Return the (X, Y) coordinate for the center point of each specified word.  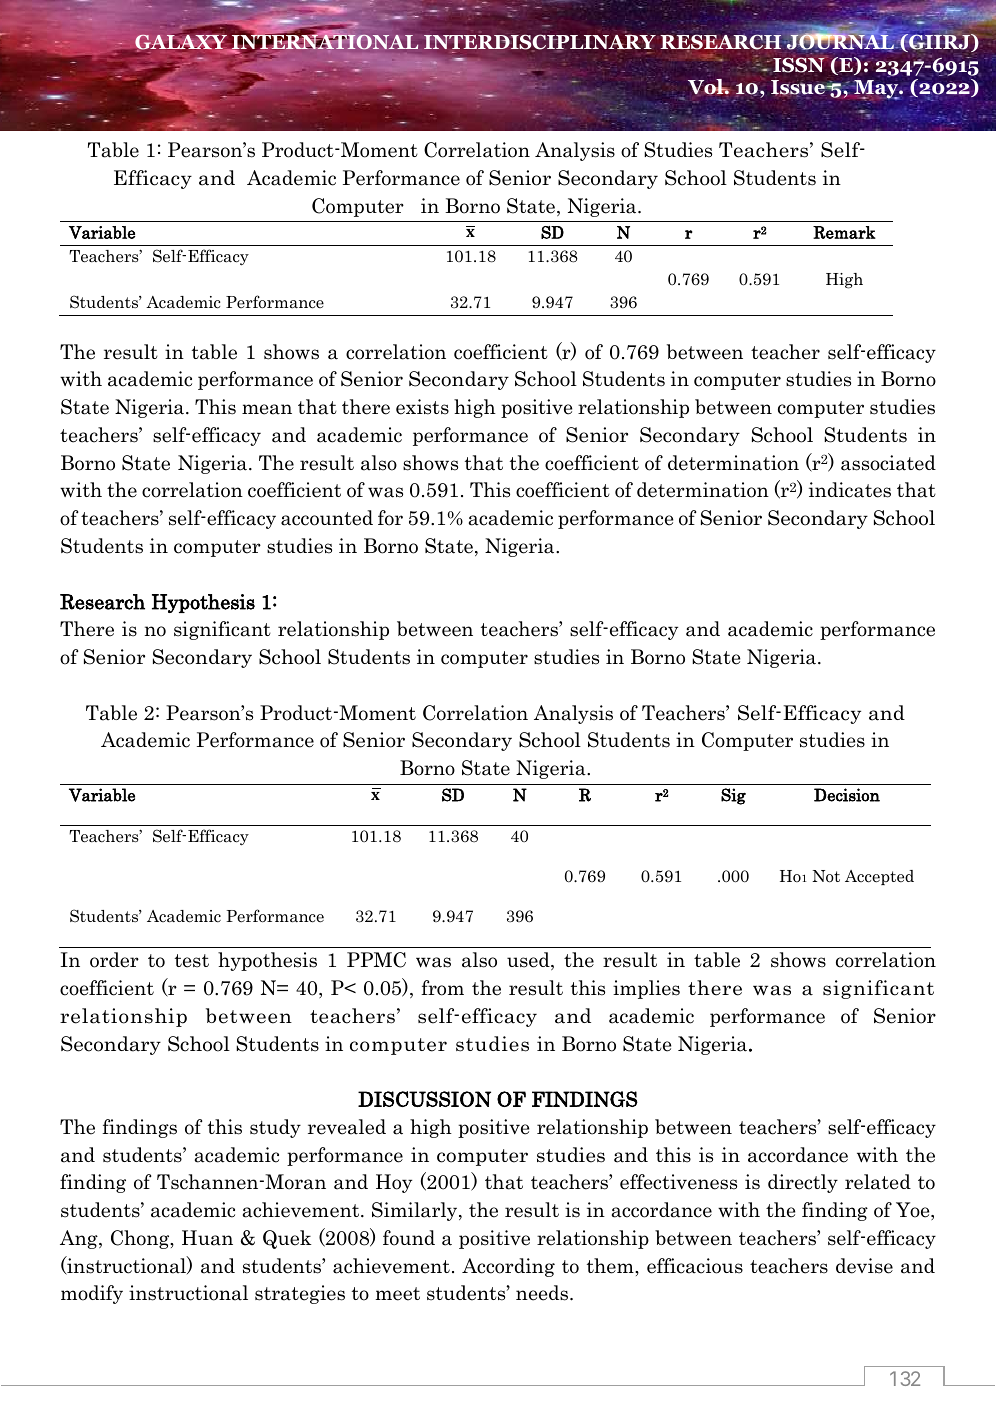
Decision (847, 795)
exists (422, 407)
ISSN (800, 64)
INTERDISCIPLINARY (539, 42)
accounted (327, 518)
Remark (844, 232)
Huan (207, 1238)
